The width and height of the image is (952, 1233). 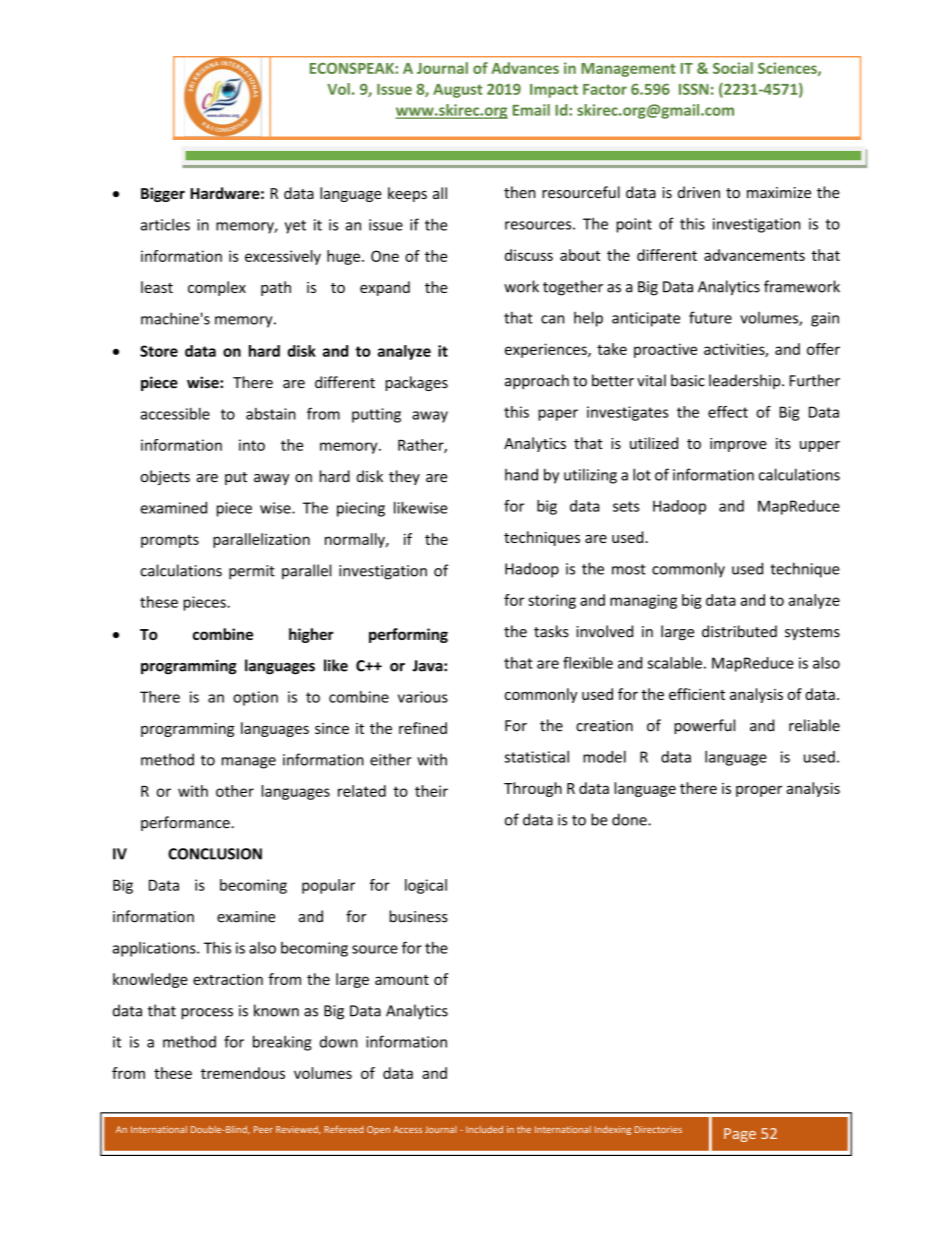 I want to click on objects, so click(x=165, y=477).
